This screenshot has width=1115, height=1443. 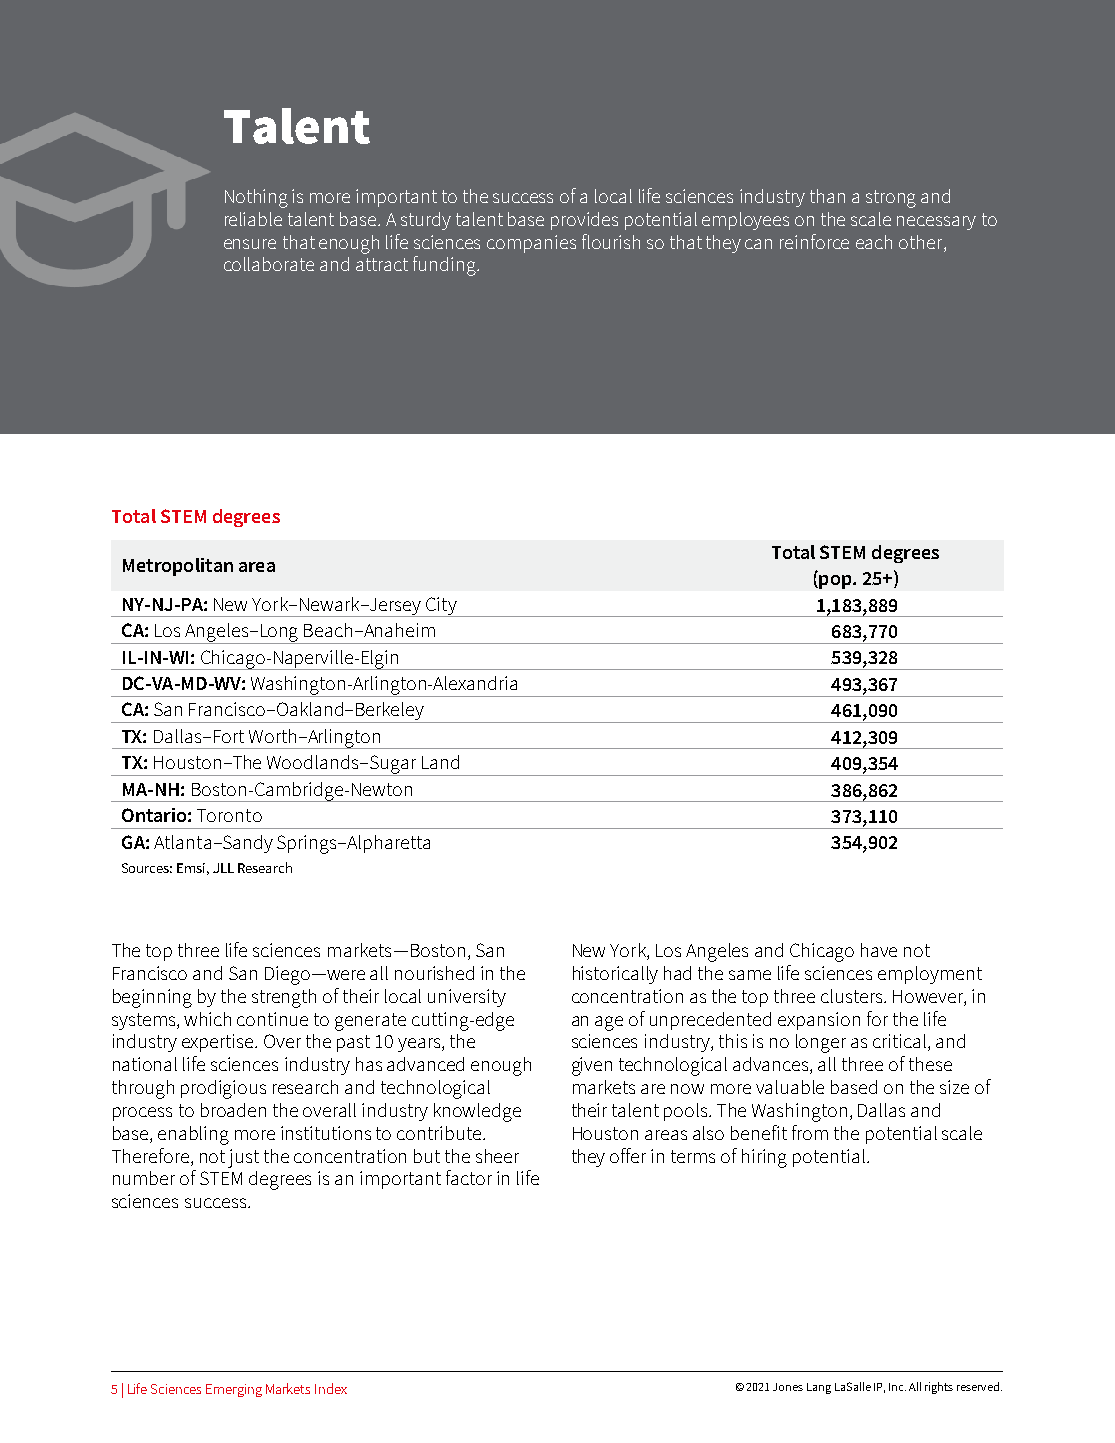 What do you see at coordinates (788, 1387) in the screenshot?
I see `Jones` at bounding box center [788, 1387].
